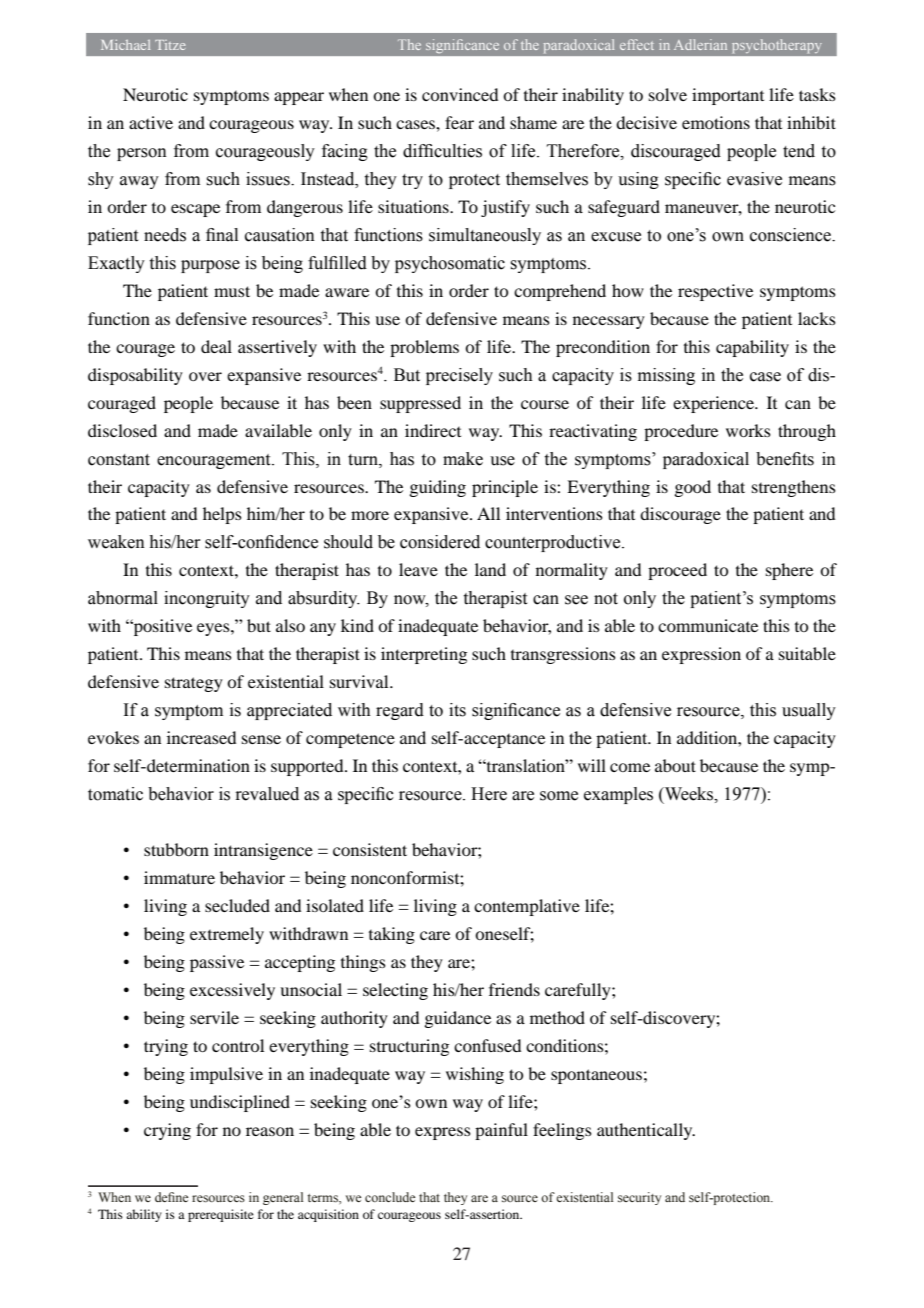 The image size is (924, 1308). I want to click on convinced, so click(460, 94).
